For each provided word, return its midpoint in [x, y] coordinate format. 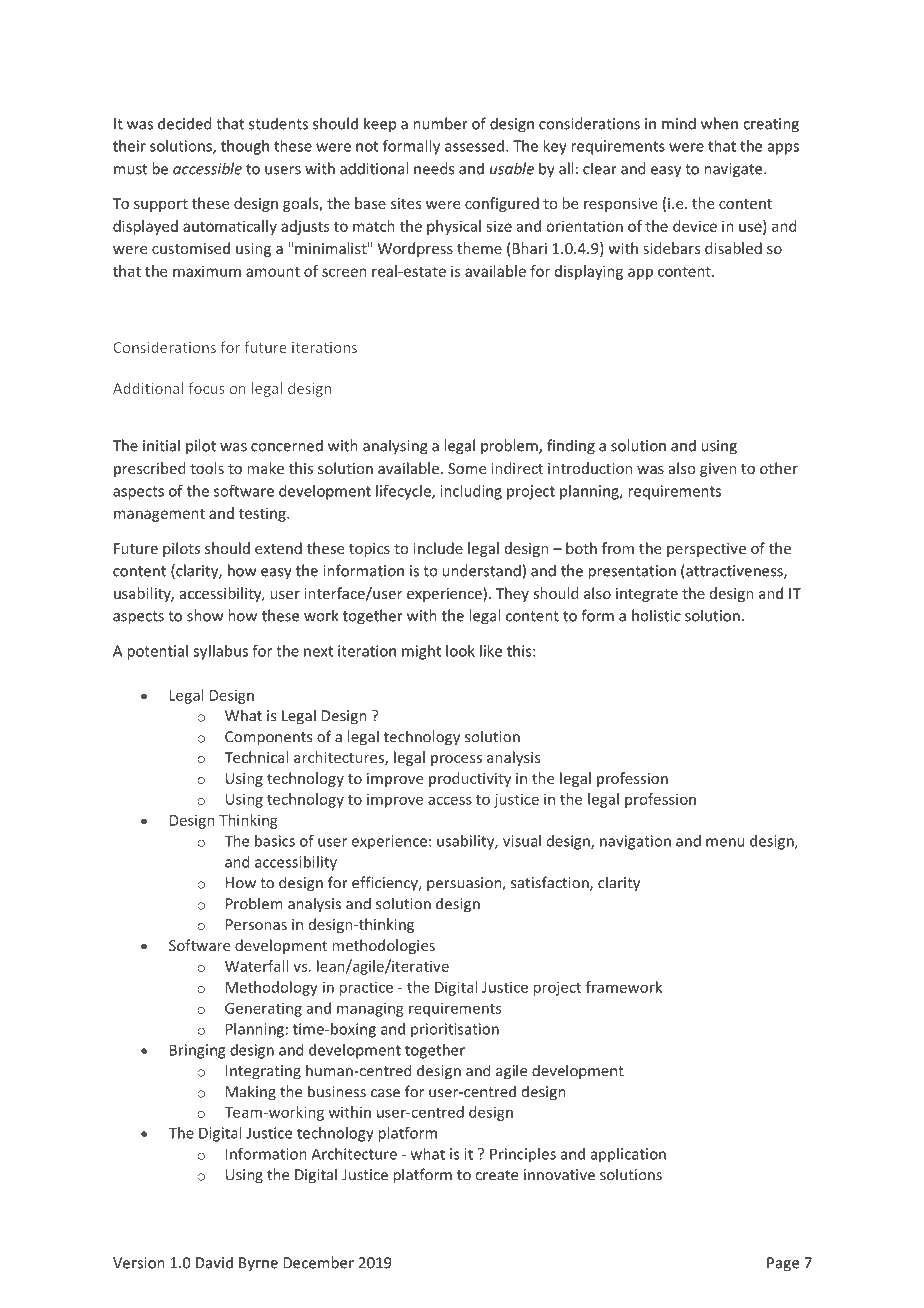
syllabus [220, 652]
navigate [734, 170]
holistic [656, 615]
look [460, 651]
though [245, 147]
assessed [474, 146]
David [214, 1262]
